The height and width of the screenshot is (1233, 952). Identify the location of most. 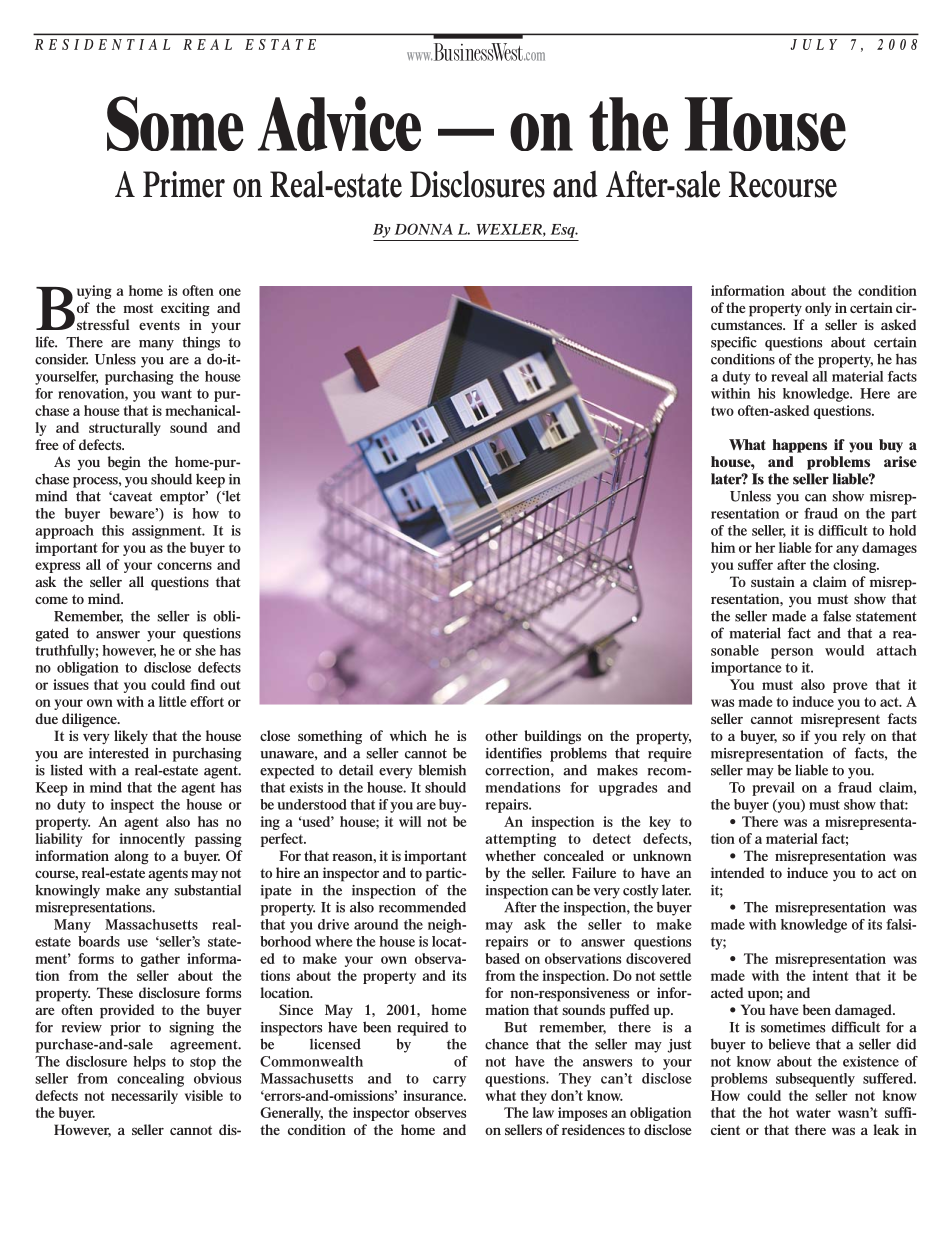
(138, 308).
